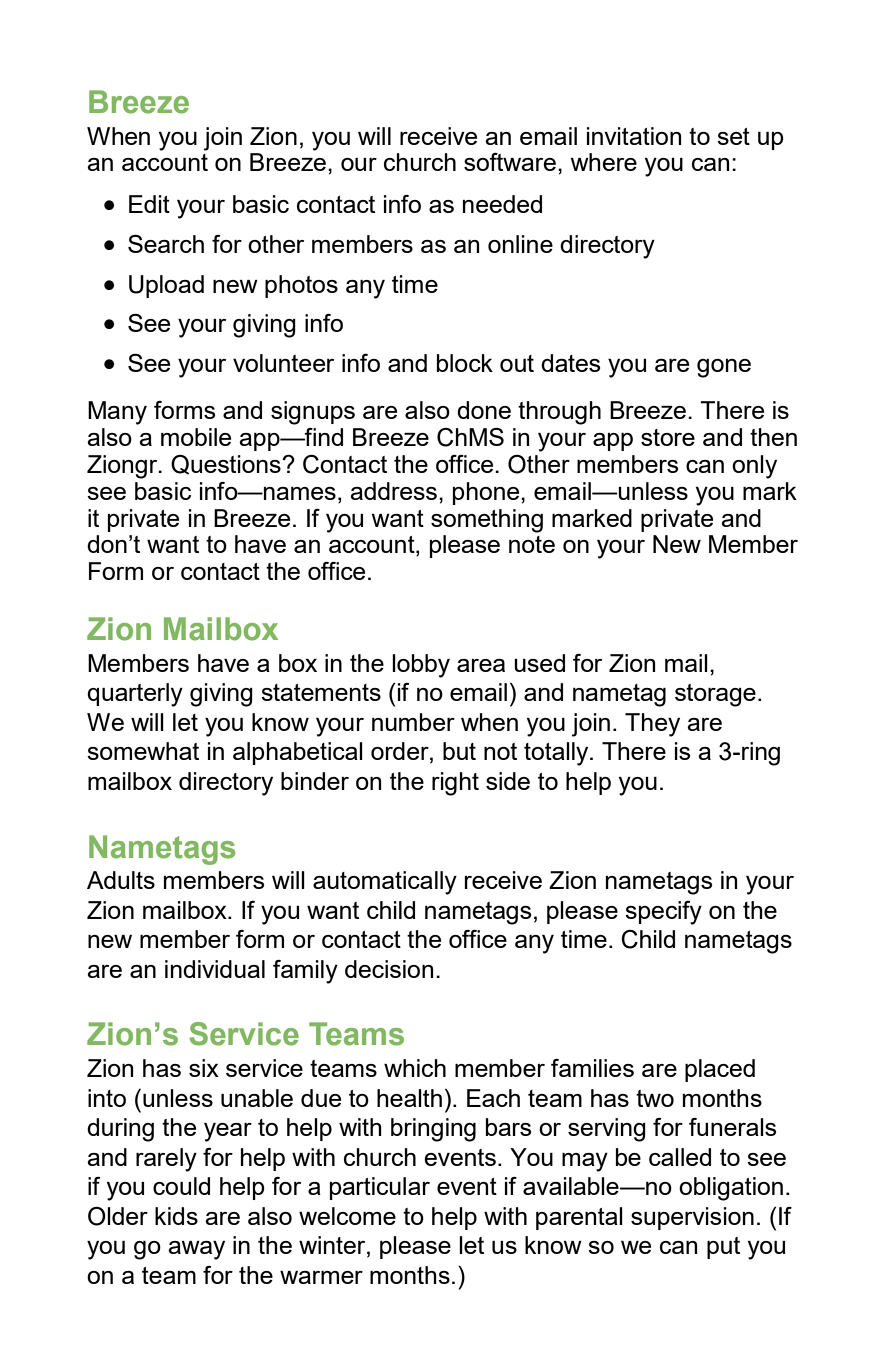  What do you see at coordinates (196, 1250) in the page?
I see `away` at bounding box center [196, 1250].
